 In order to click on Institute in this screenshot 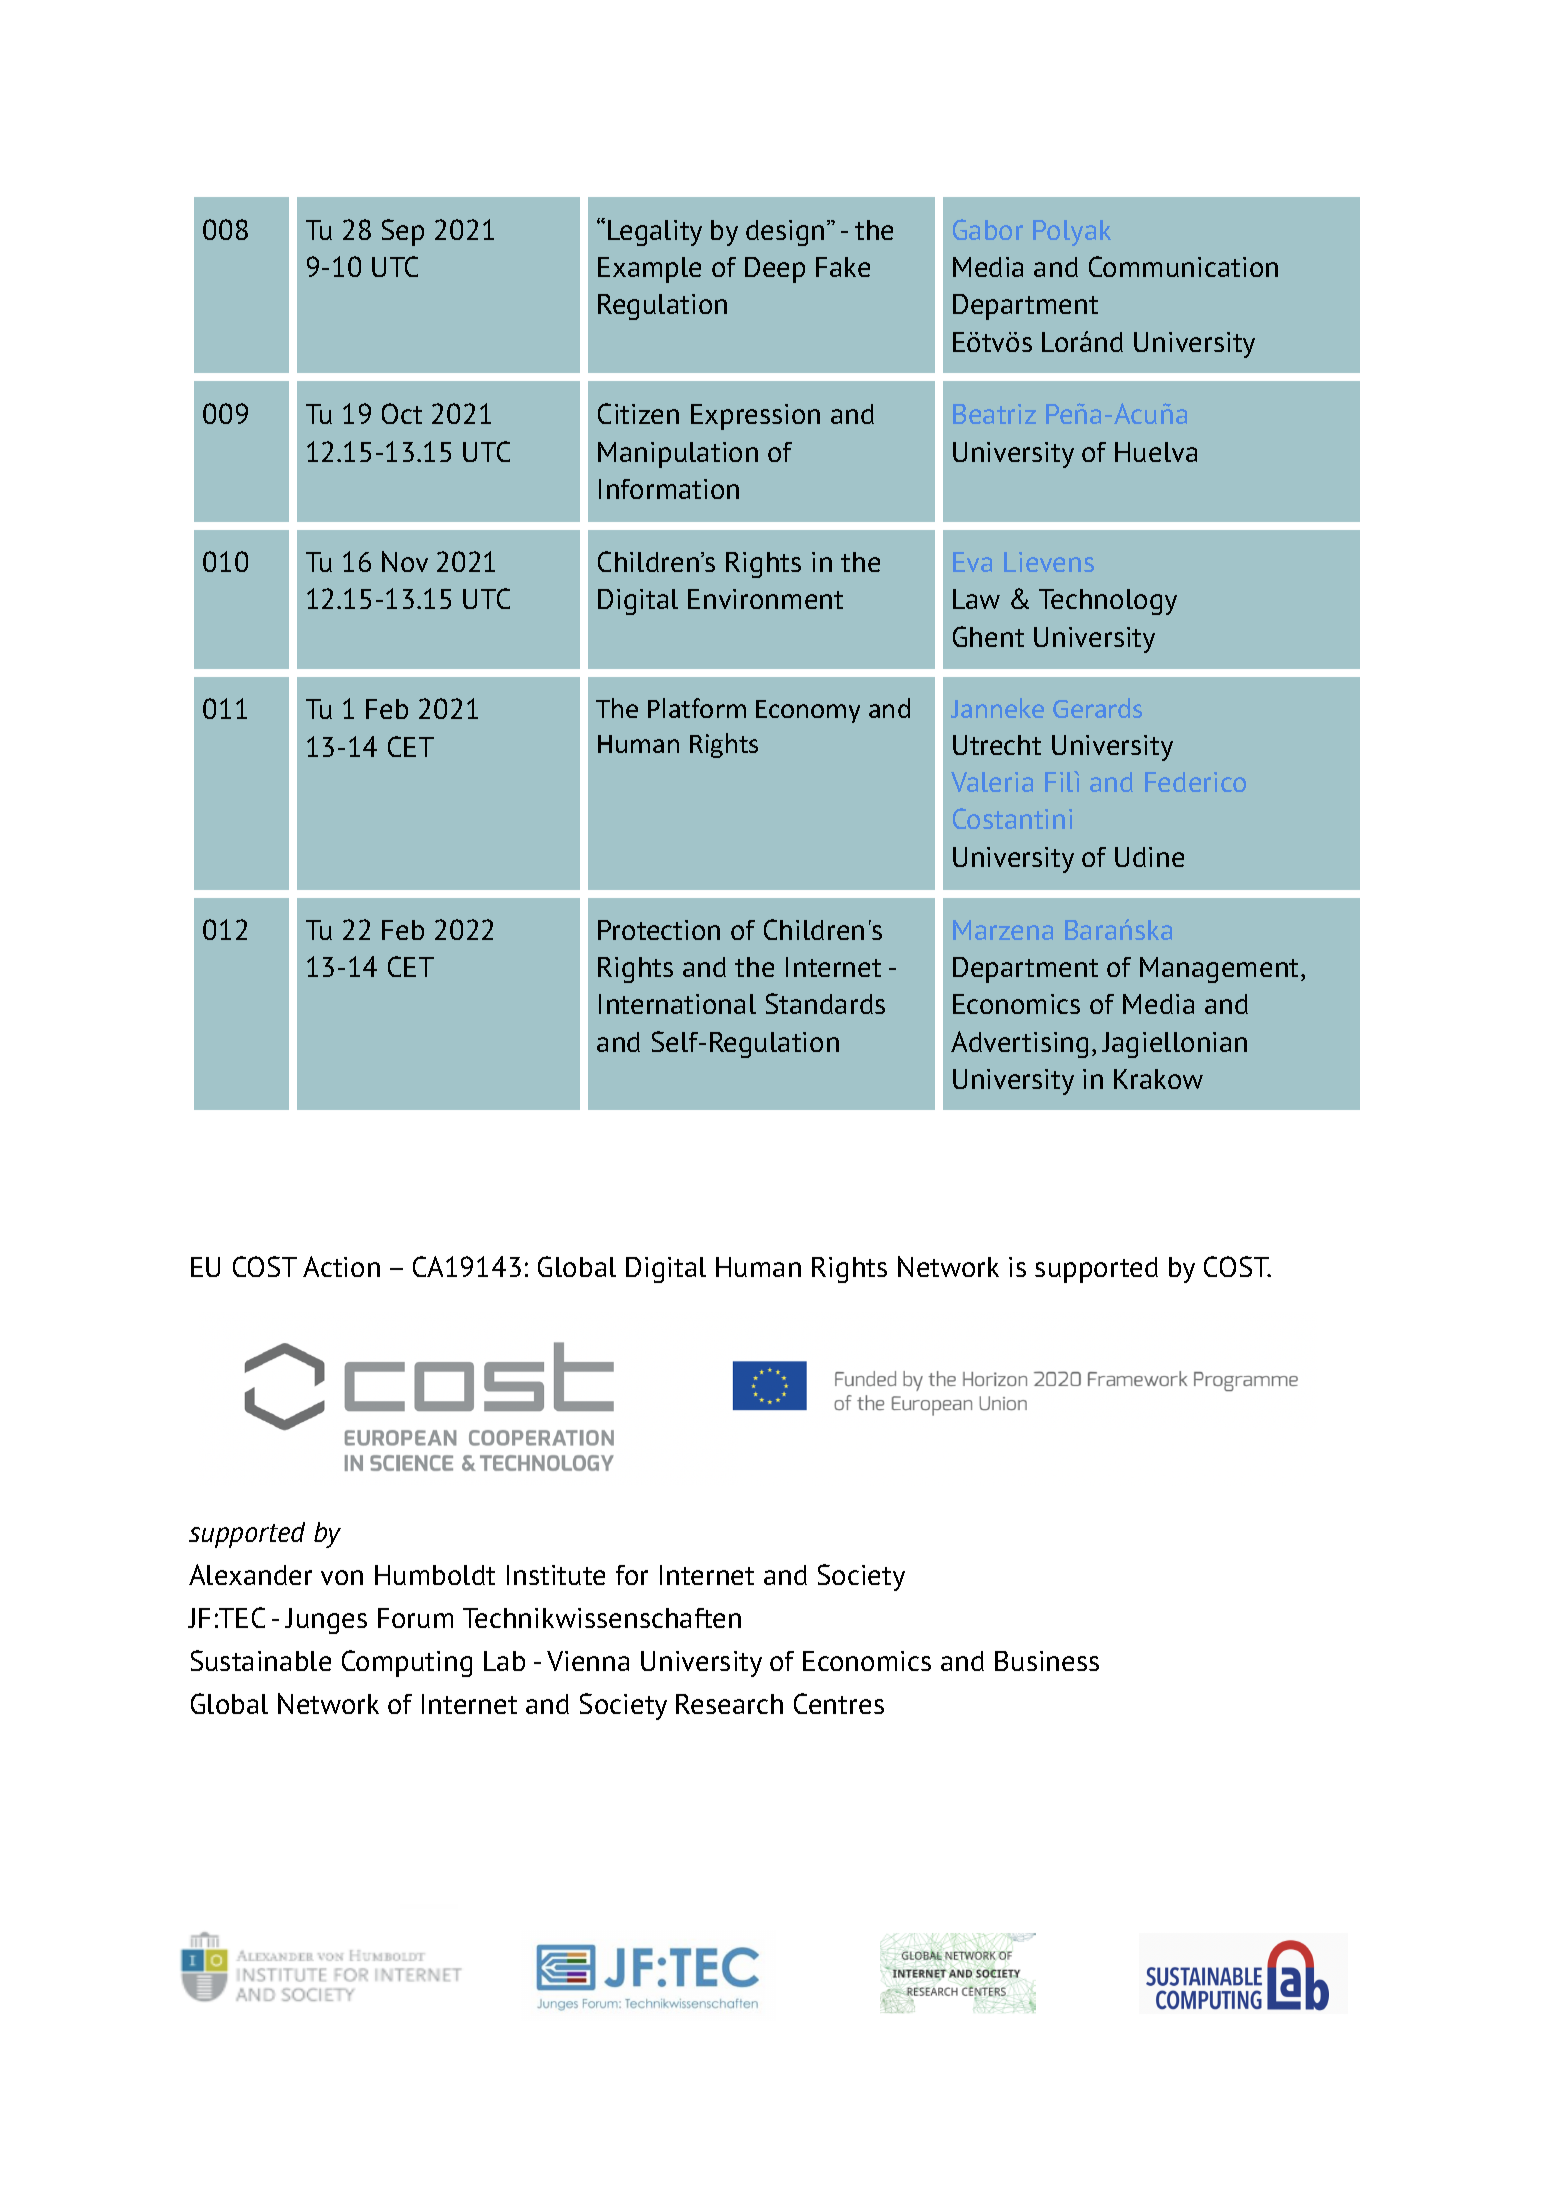, I will do `click(556, 1575)`.
